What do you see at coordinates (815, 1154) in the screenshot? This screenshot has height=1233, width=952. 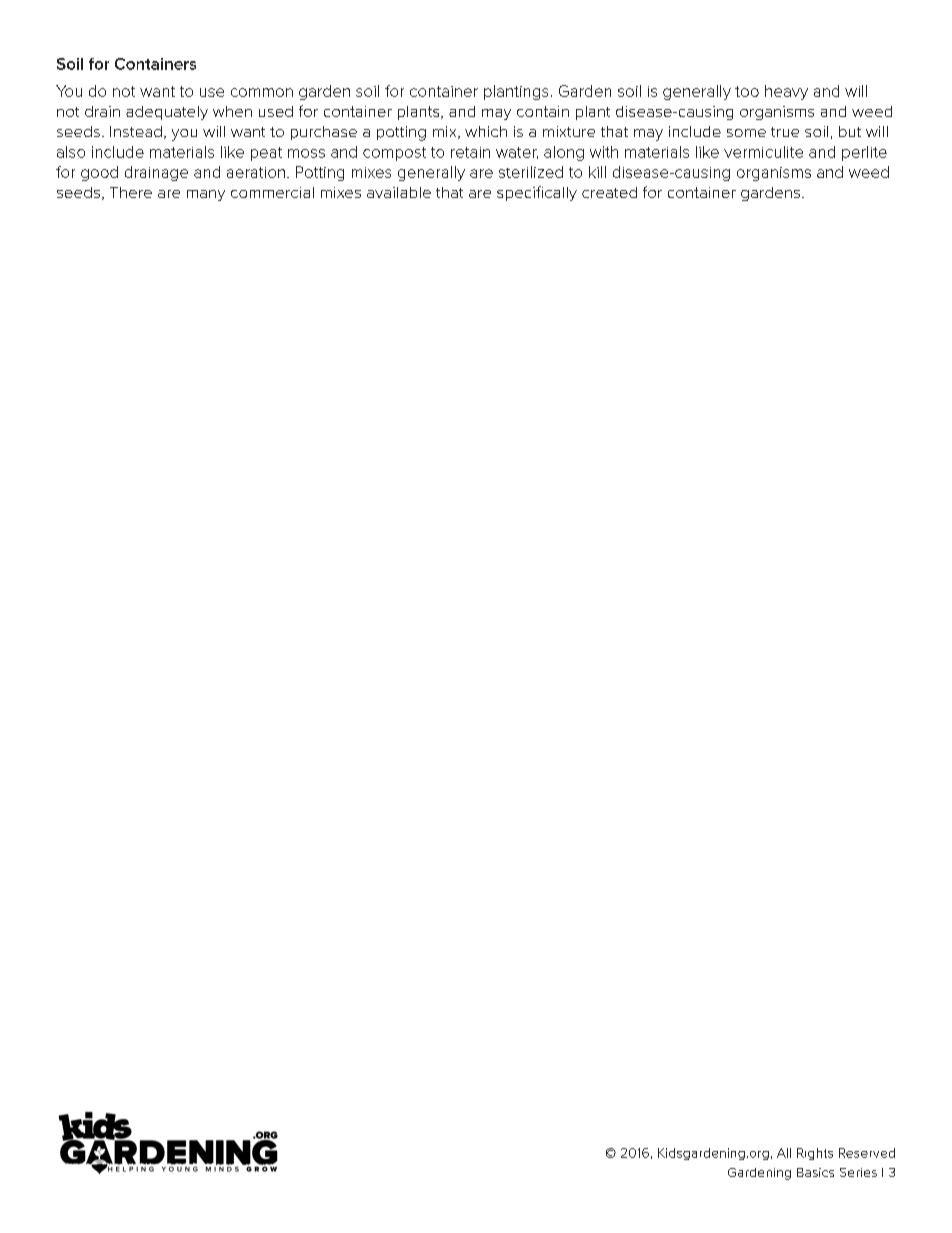 I see `Rights` at bounding box center [815, 1154].
